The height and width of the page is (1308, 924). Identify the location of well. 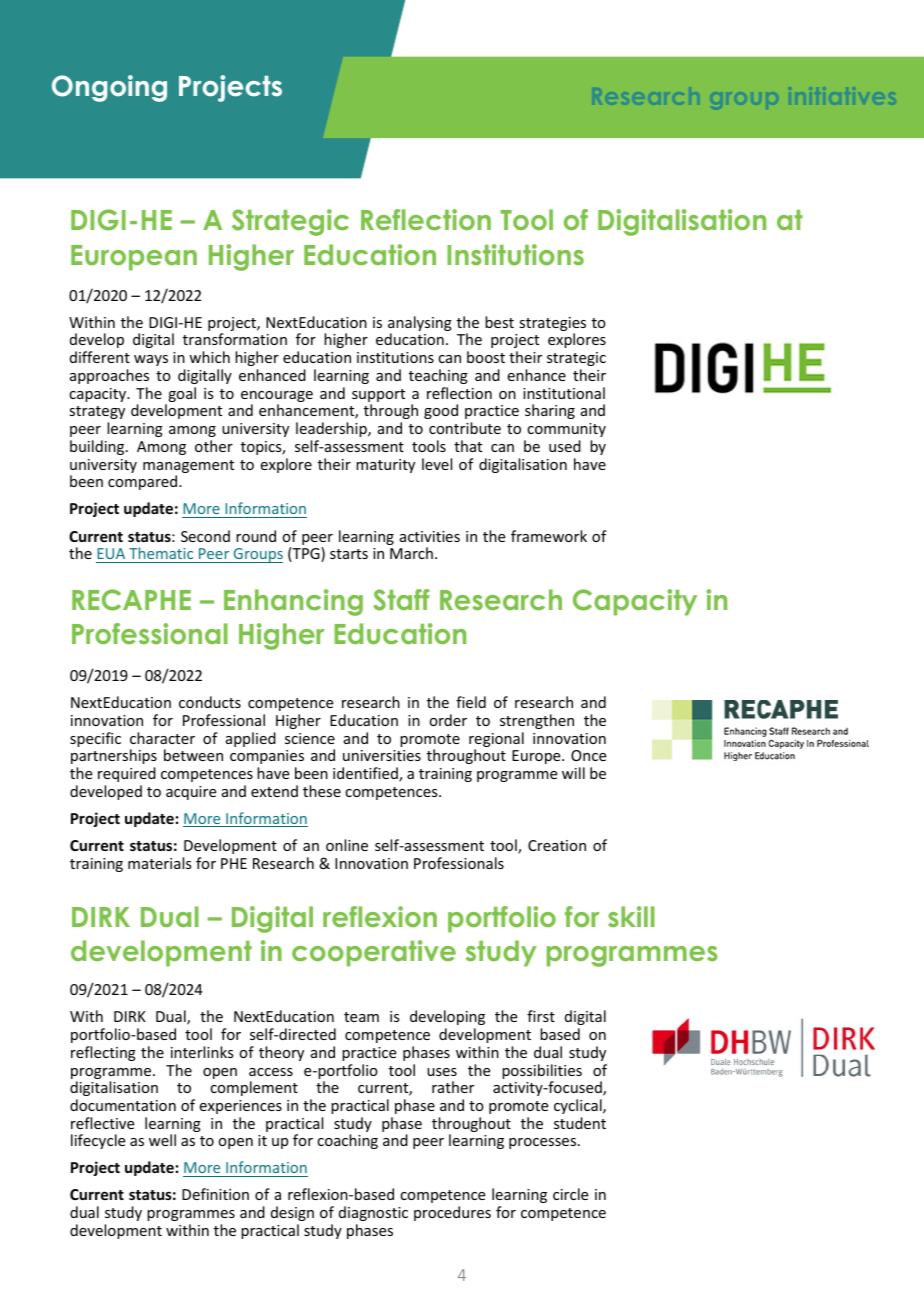
(162, 1140).
